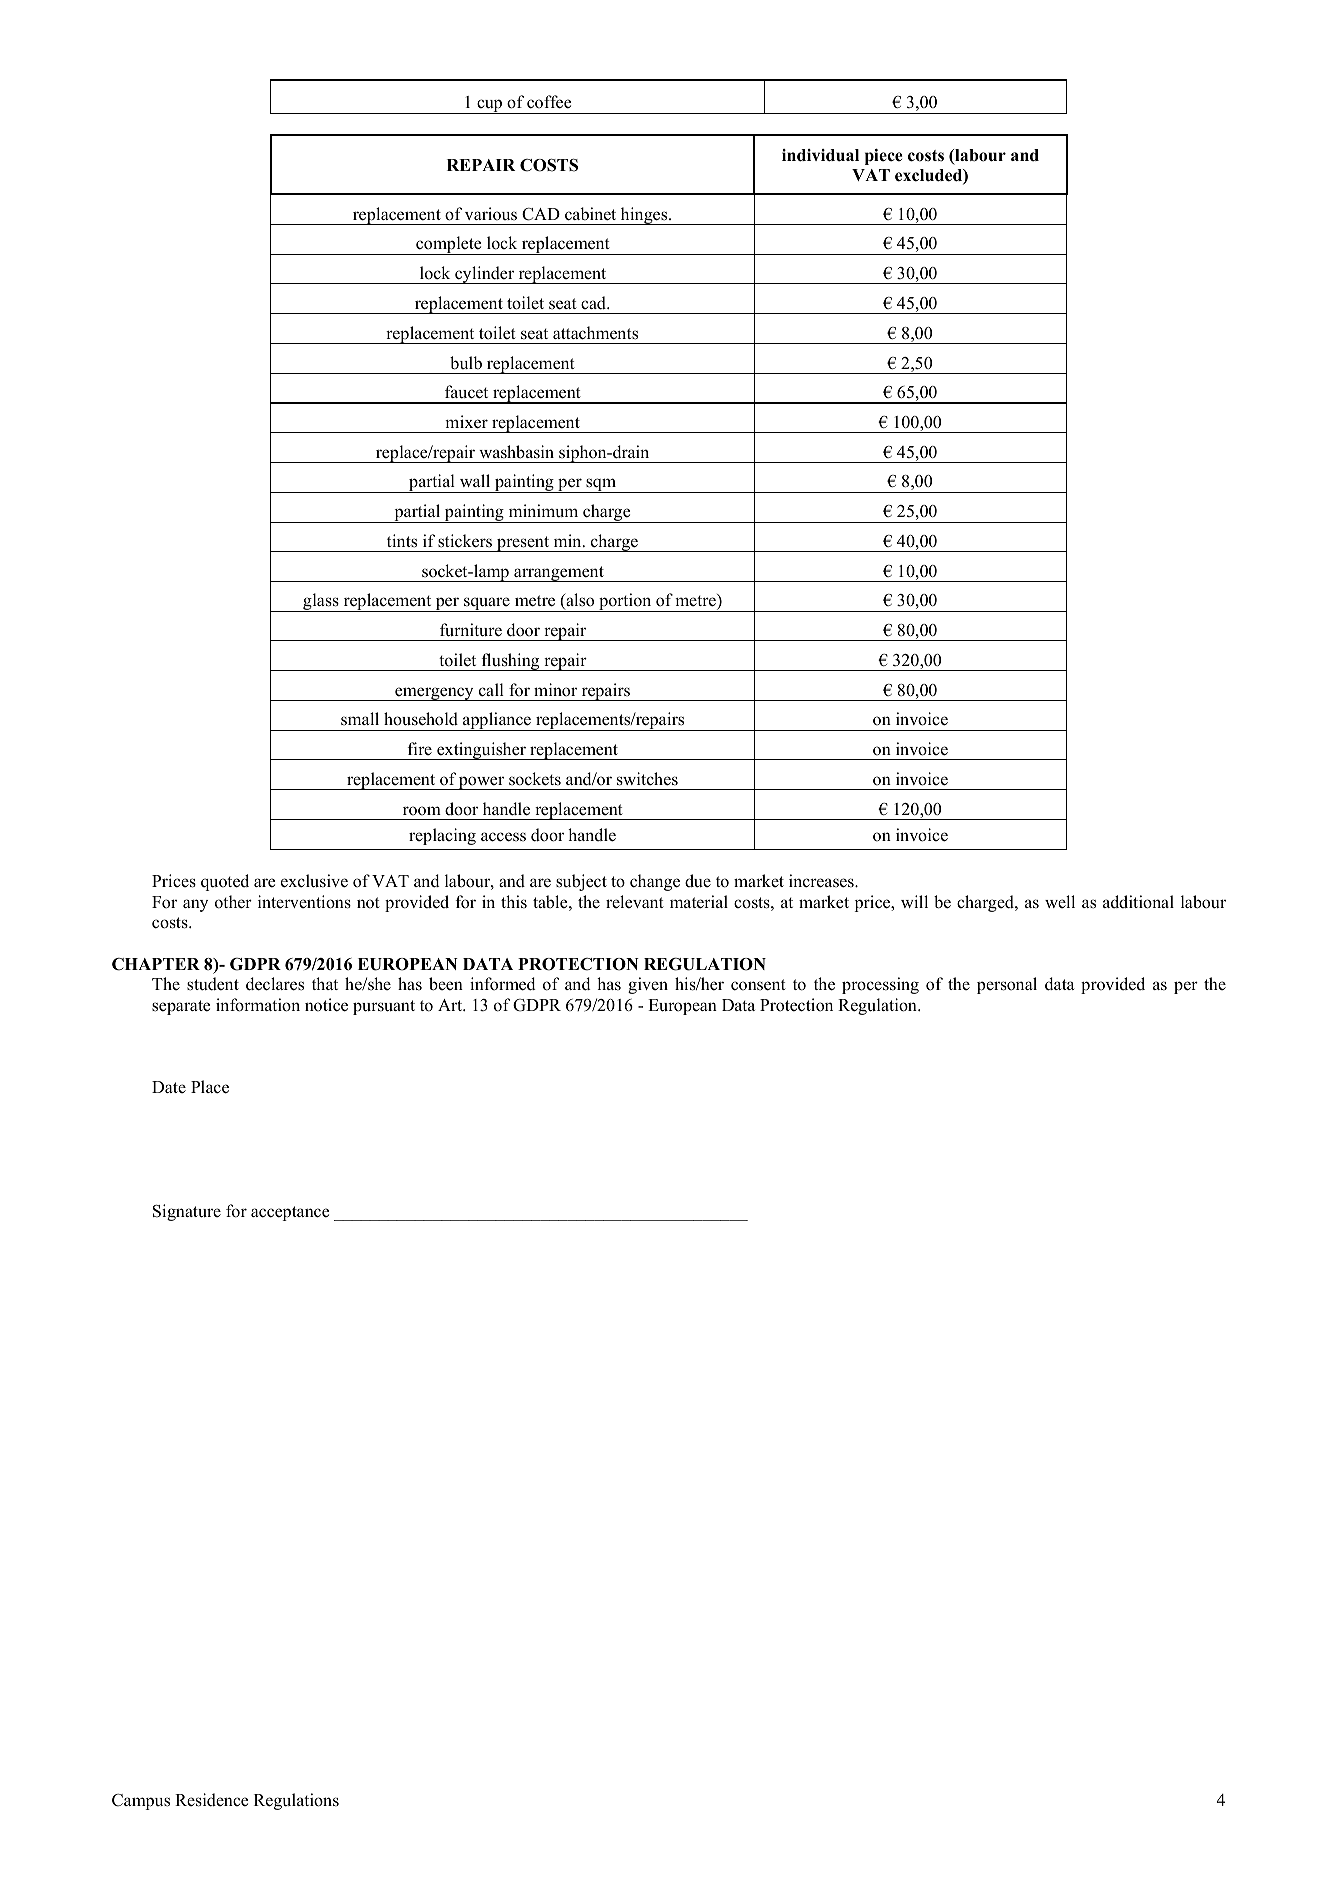 The width and height of the document is (1337, 1890). What do you see at coordinates (211, 1800) in the document?
I see `Residence` at bounding box center [211, 1800].
